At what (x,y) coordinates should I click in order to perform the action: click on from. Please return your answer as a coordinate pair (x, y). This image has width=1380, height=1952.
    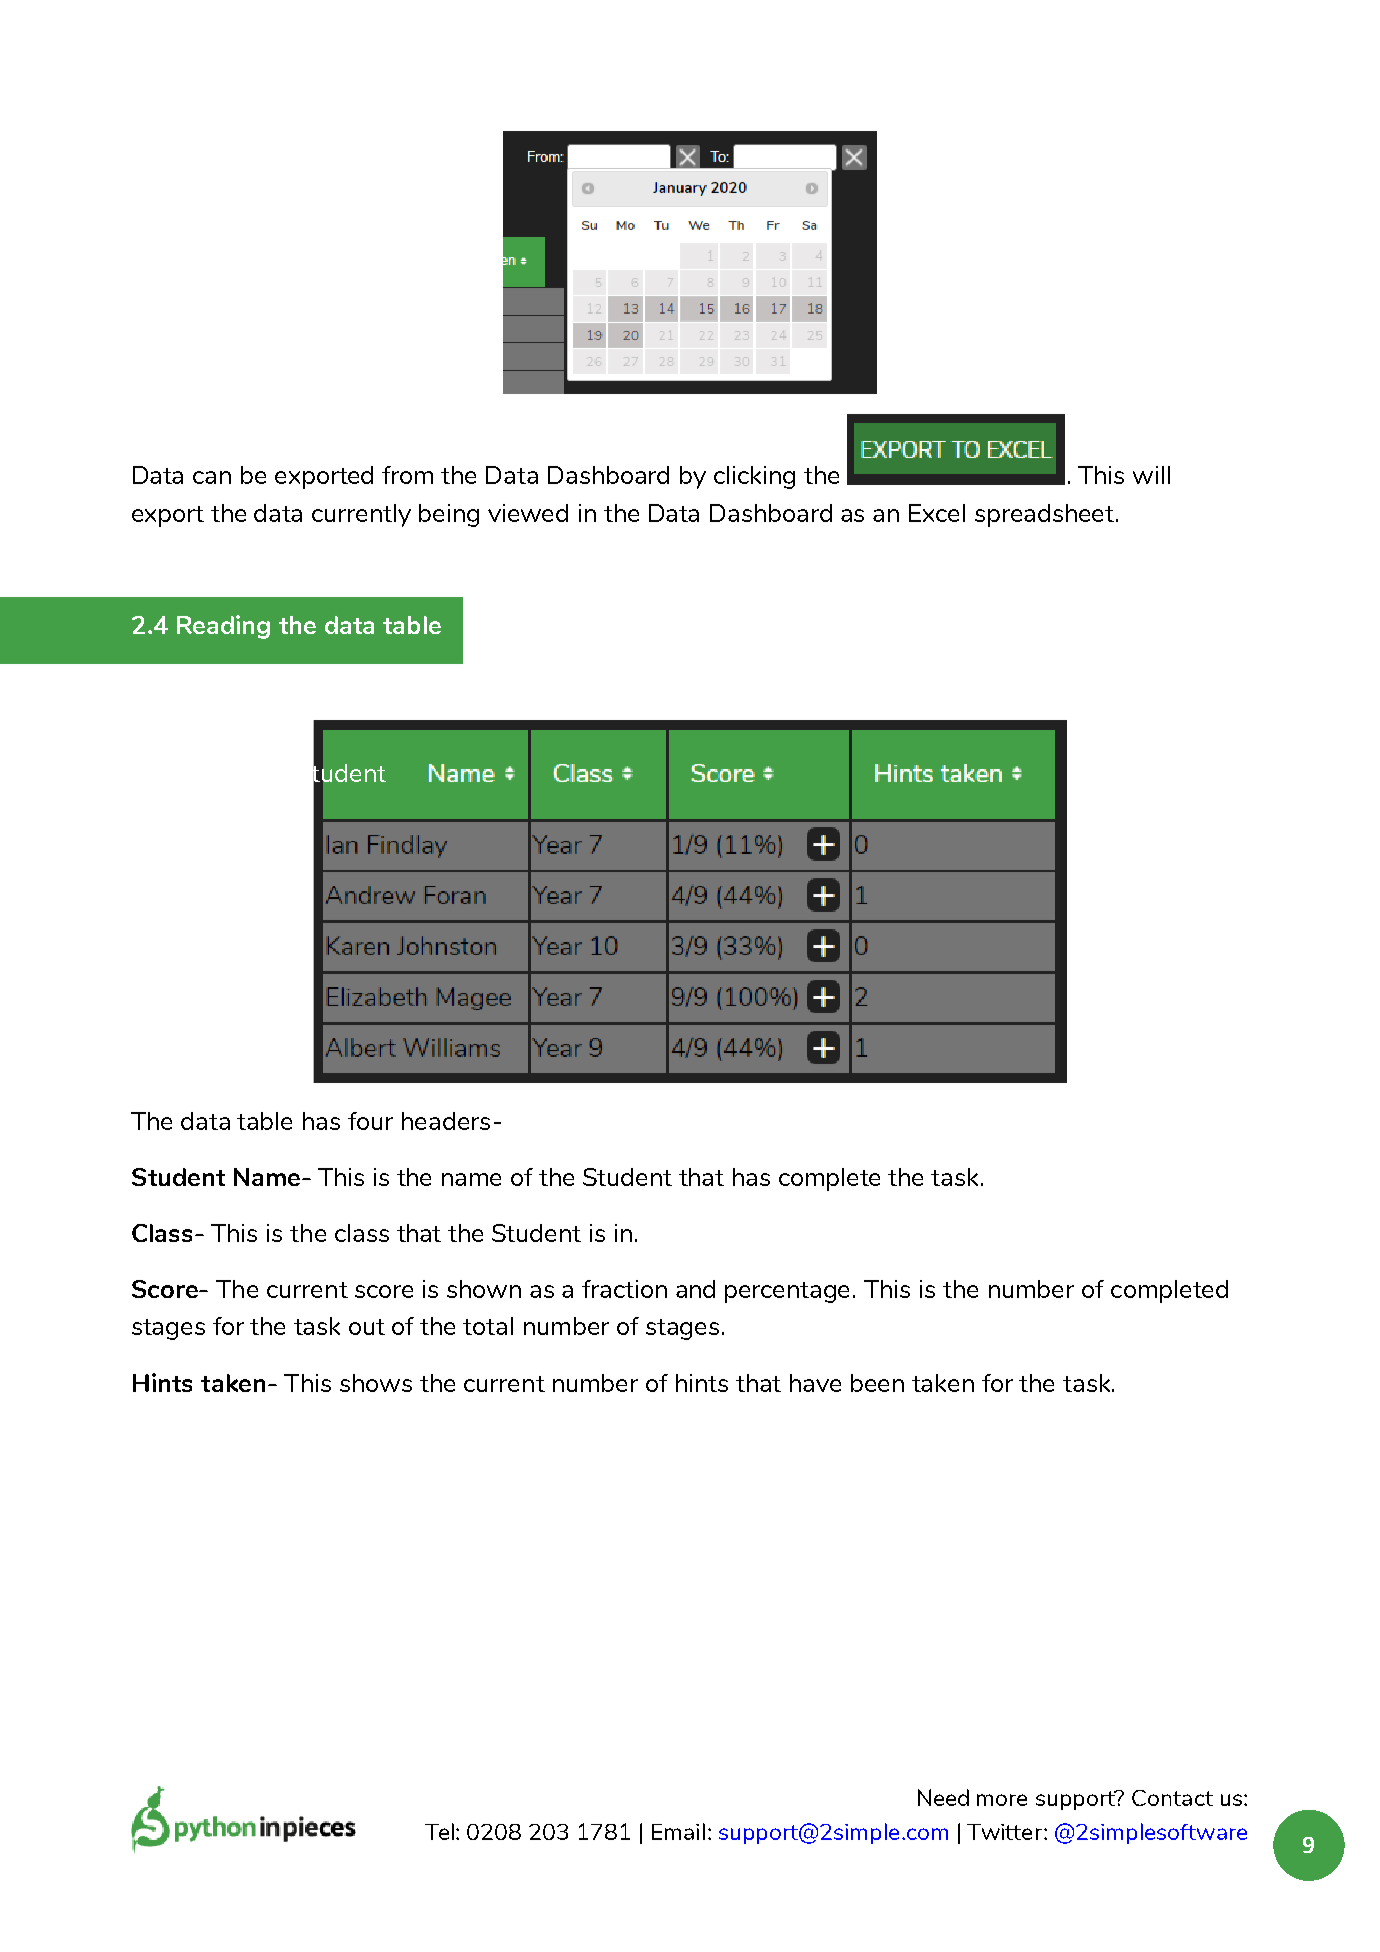
    Looking at the image, I should click on (407, 475).
